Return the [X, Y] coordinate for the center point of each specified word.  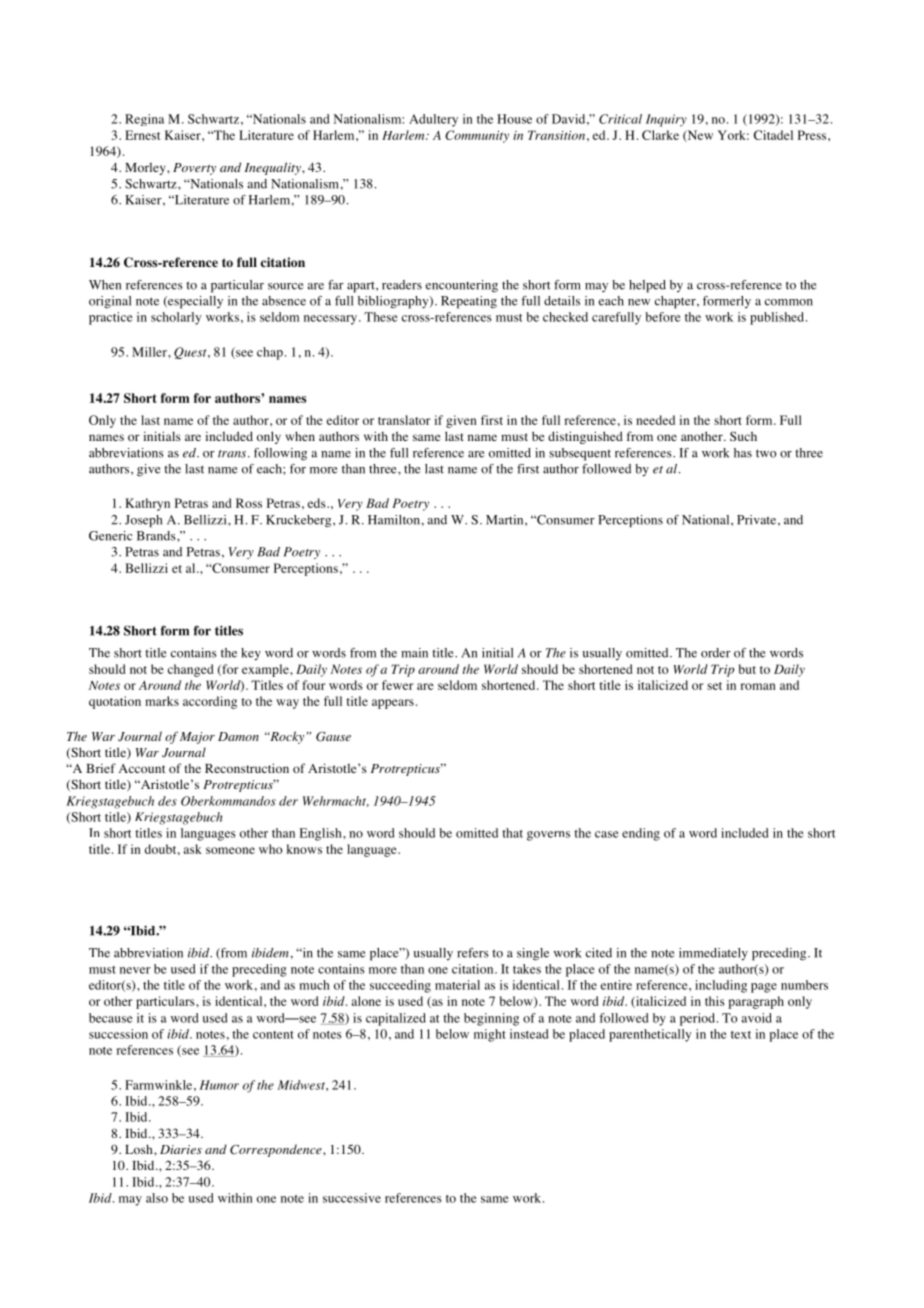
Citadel [773, 135]
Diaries [181, 1149]
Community [477, 136]
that [512, 833]
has [743, 453]
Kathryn [147, 504]
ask [192, 849]
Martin [506, 520]
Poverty [194, 169]
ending [641, 834]
